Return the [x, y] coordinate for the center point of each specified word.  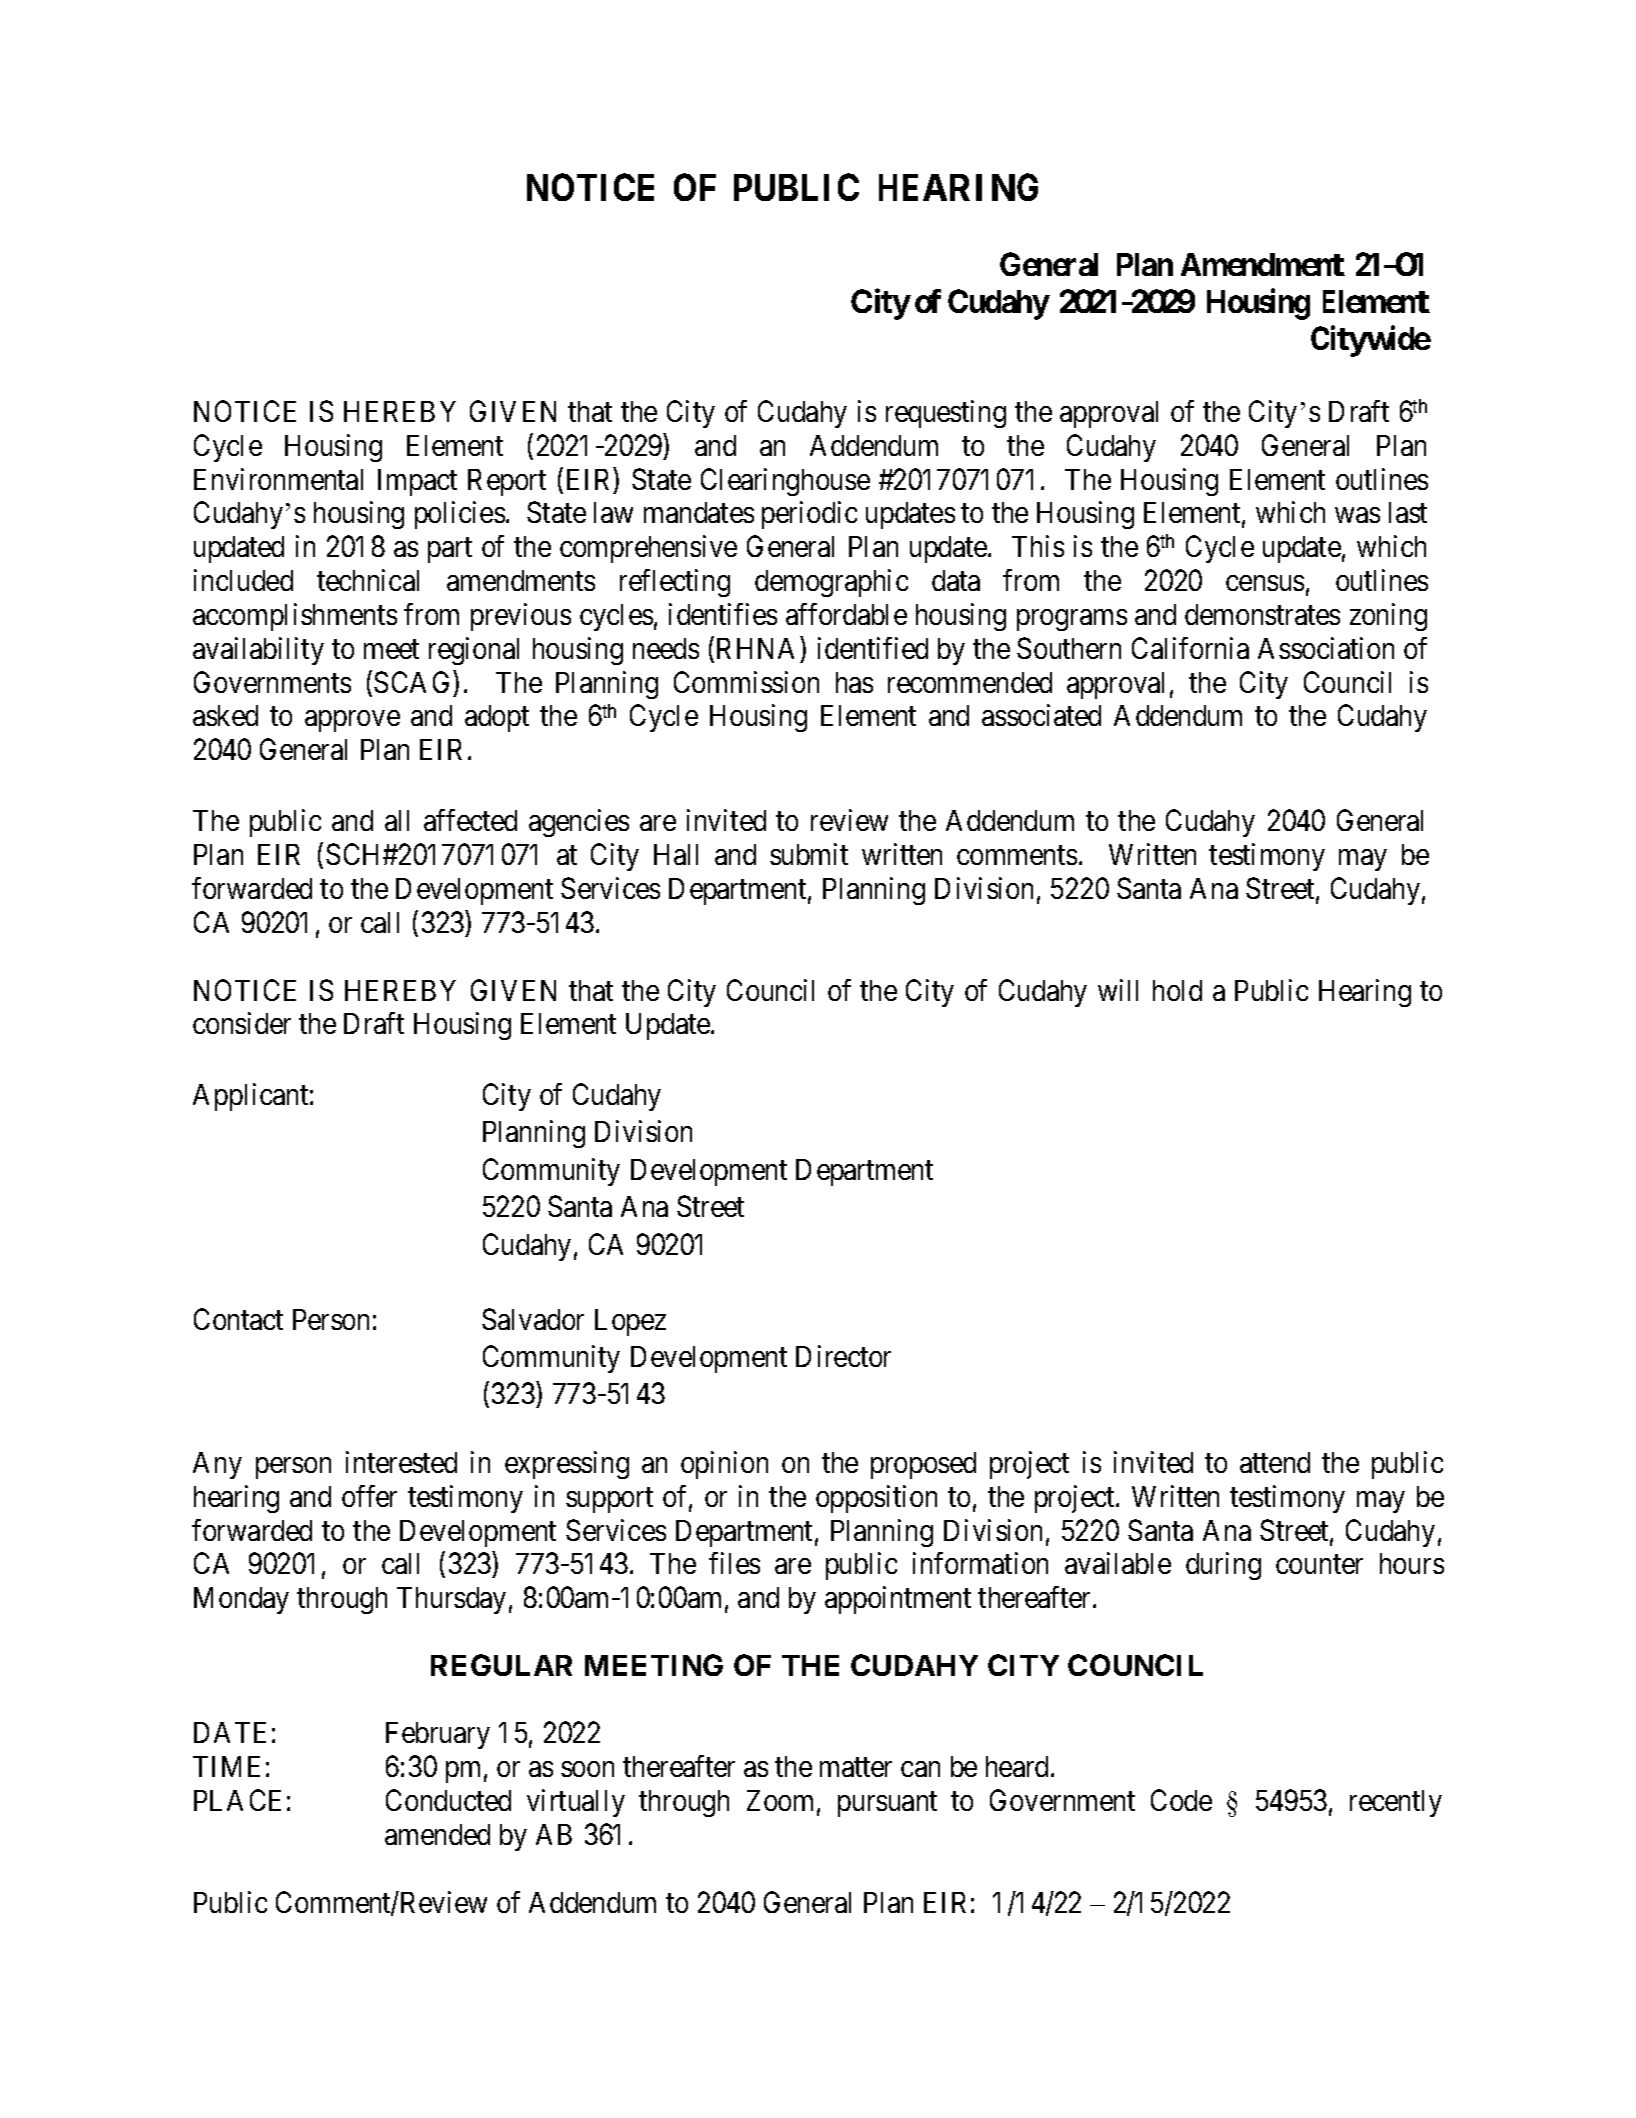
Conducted [448, 1800]
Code [1181, 1800]
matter [856, 1767]
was [1357, 515]
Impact [417, 482]
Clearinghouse [785, 482]
